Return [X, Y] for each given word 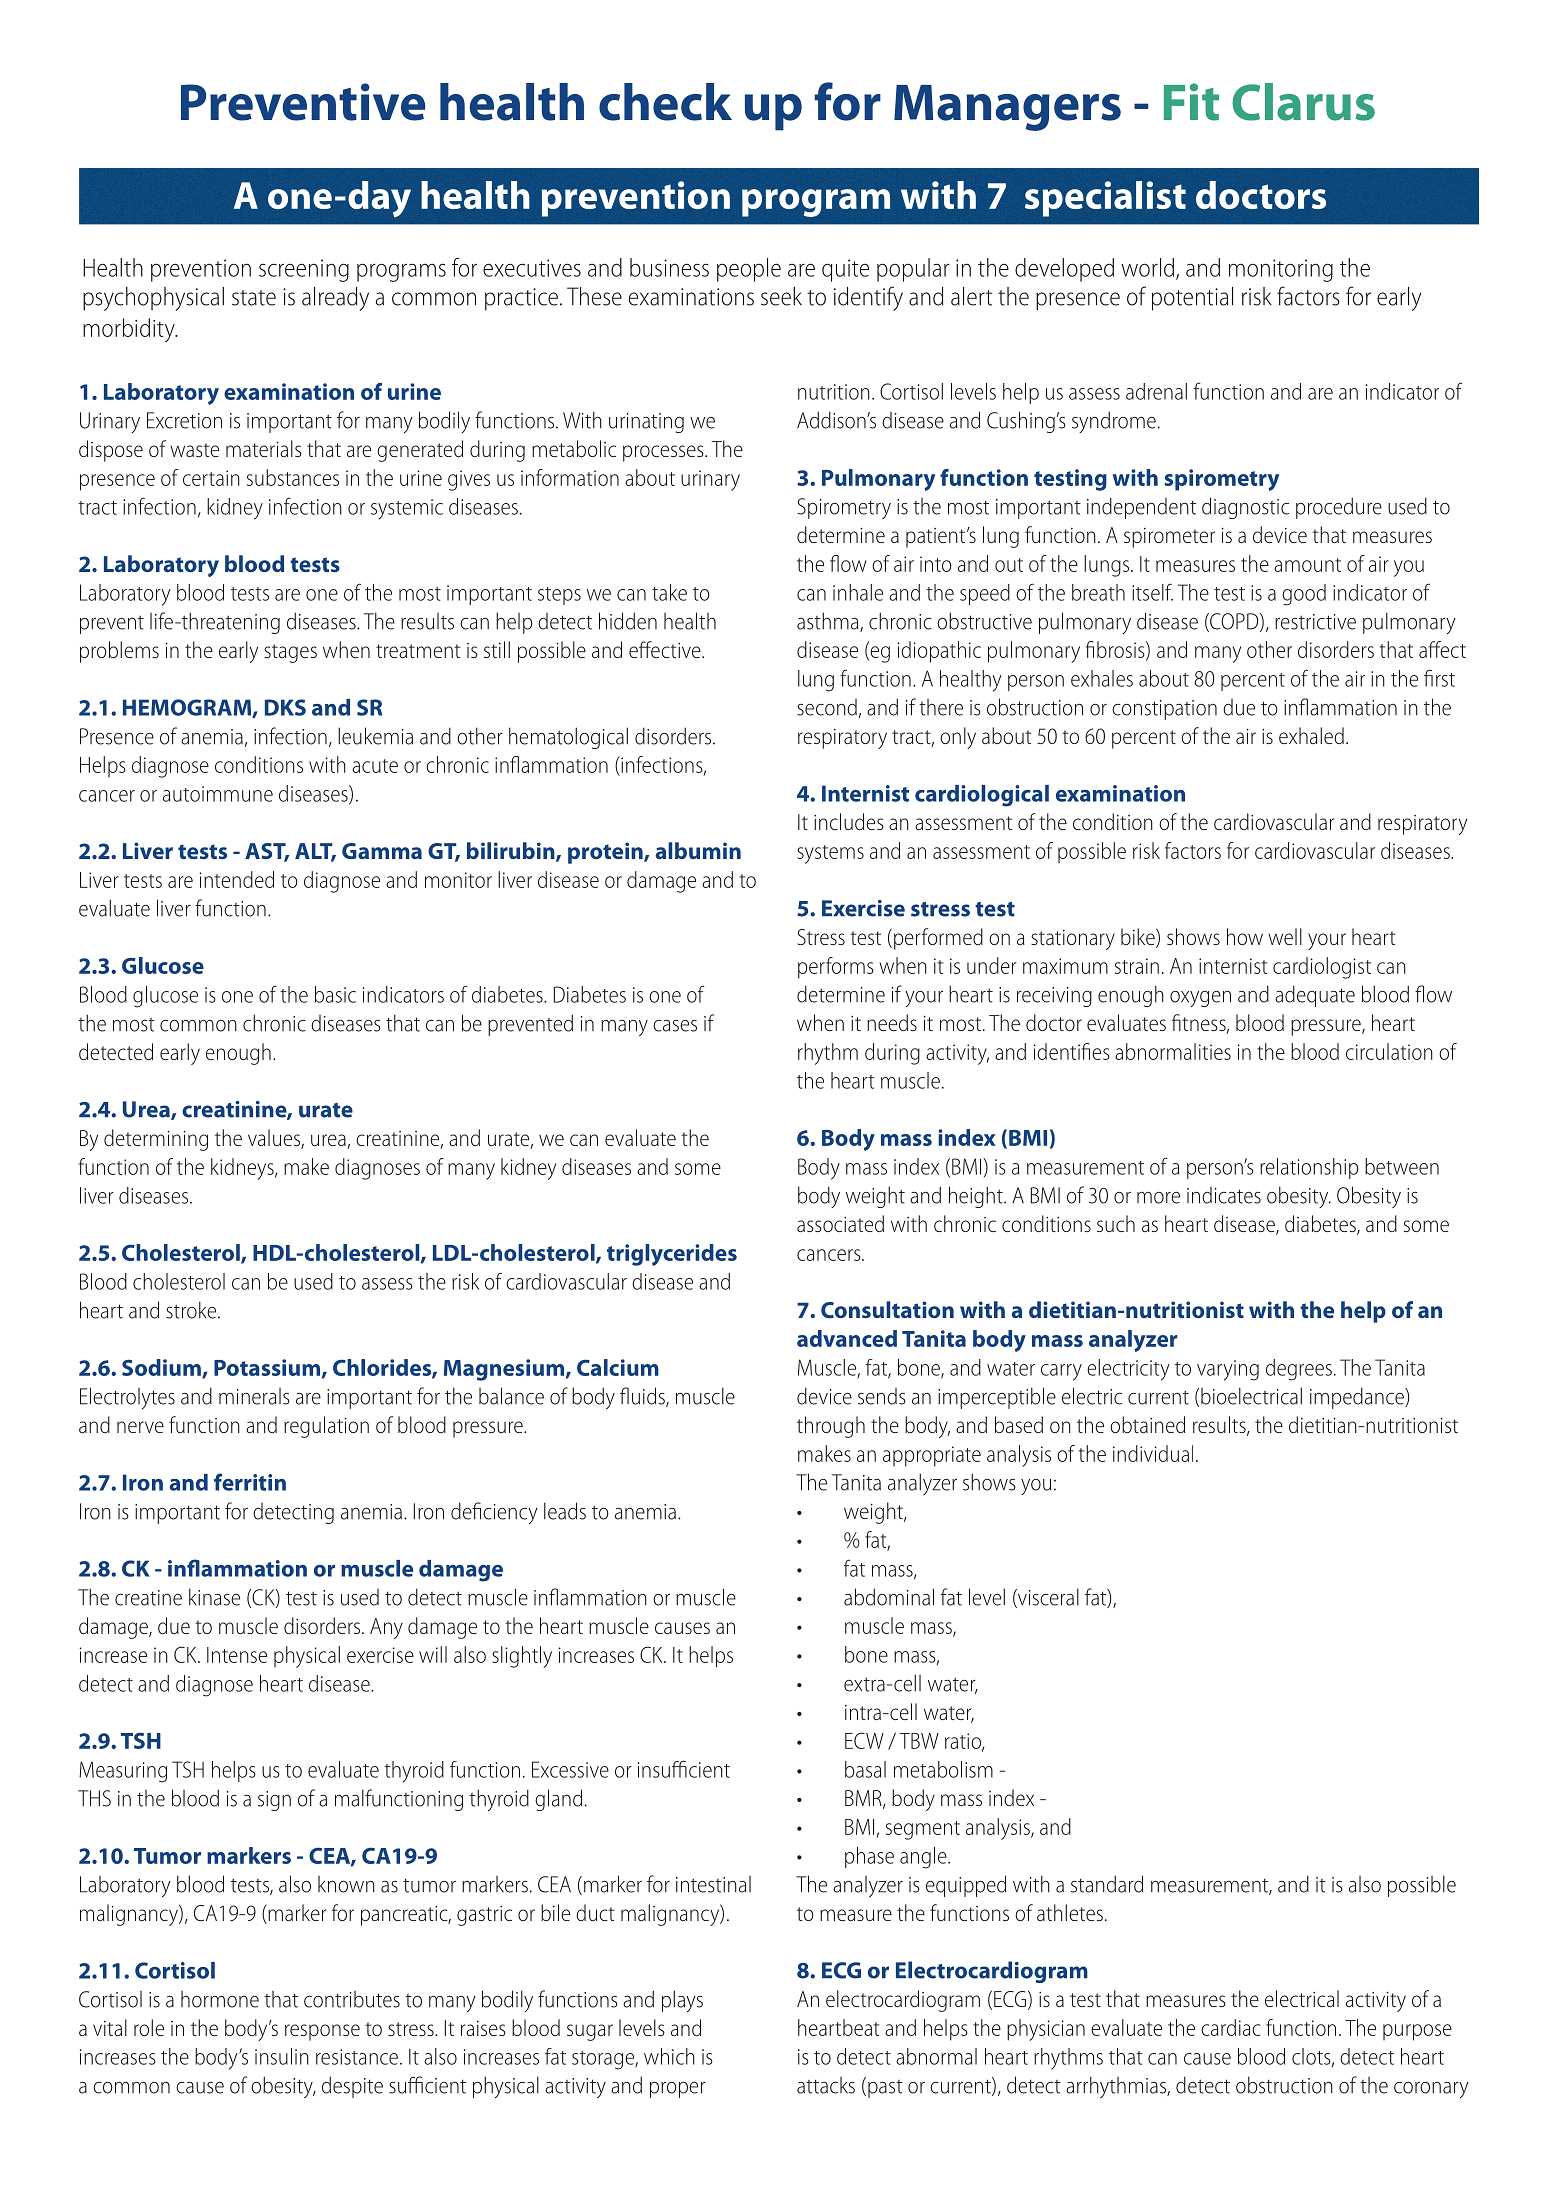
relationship [1309, 1168]
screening [304, 270]
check [665, 102]
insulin [282, 2056]
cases [675, 1026]
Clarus [1303, 102]
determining [156, 1140]
